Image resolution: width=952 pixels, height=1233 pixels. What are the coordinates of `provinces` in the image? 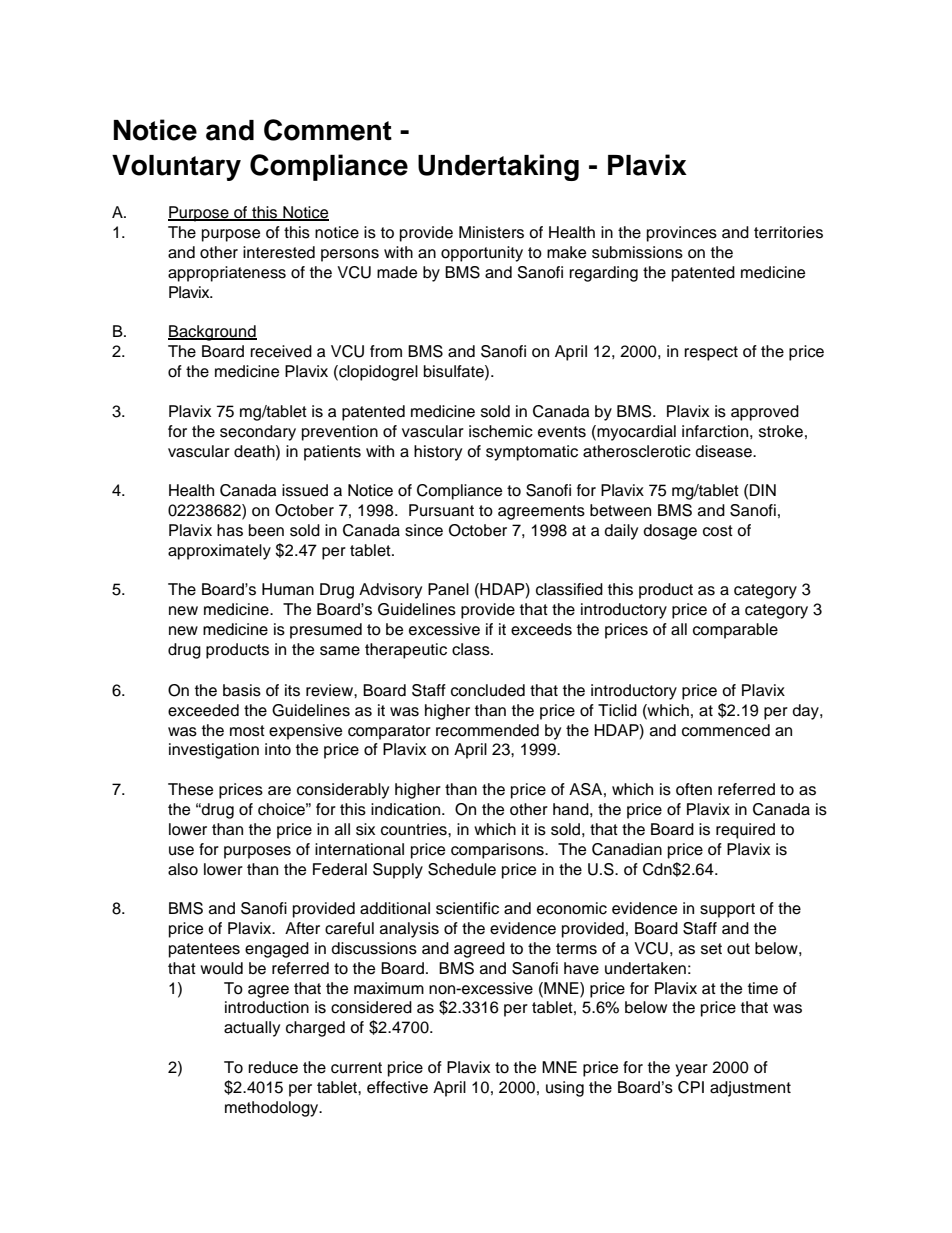 It's located at (682, 234).
